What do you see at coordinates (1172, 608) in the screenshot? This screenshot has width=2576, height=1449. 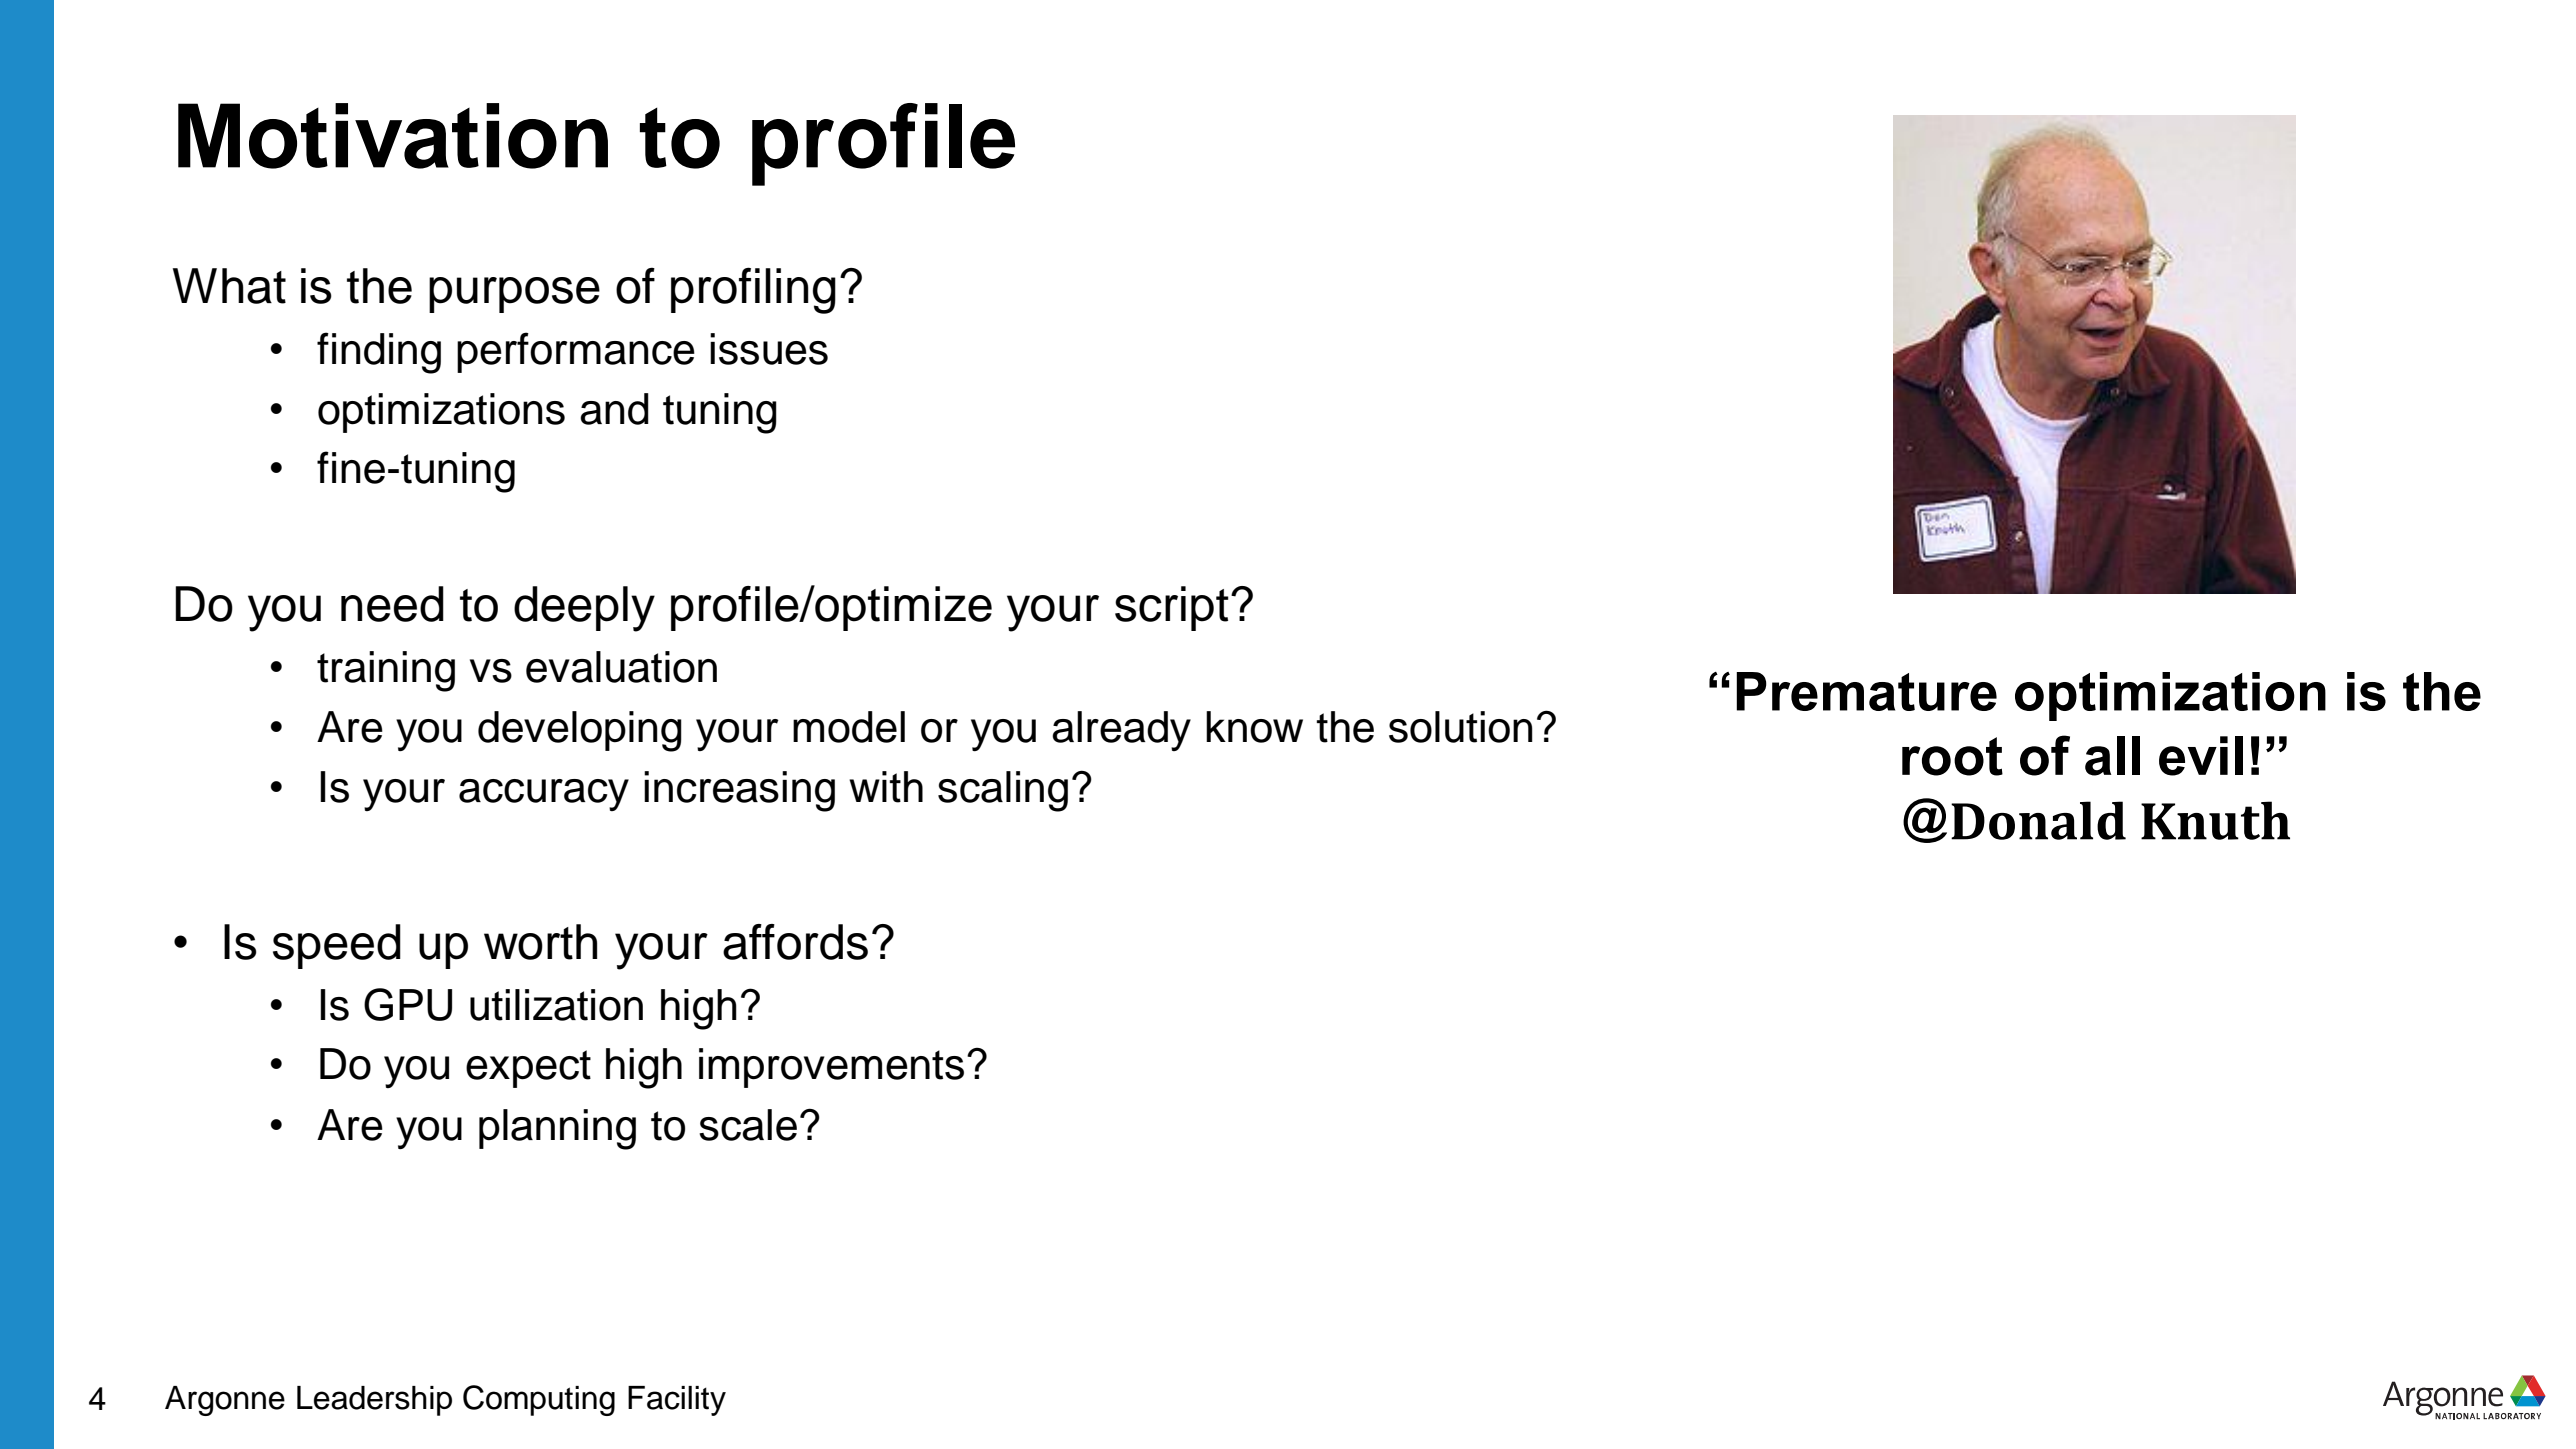 I see `script` at bounding box center [1172, 608].
